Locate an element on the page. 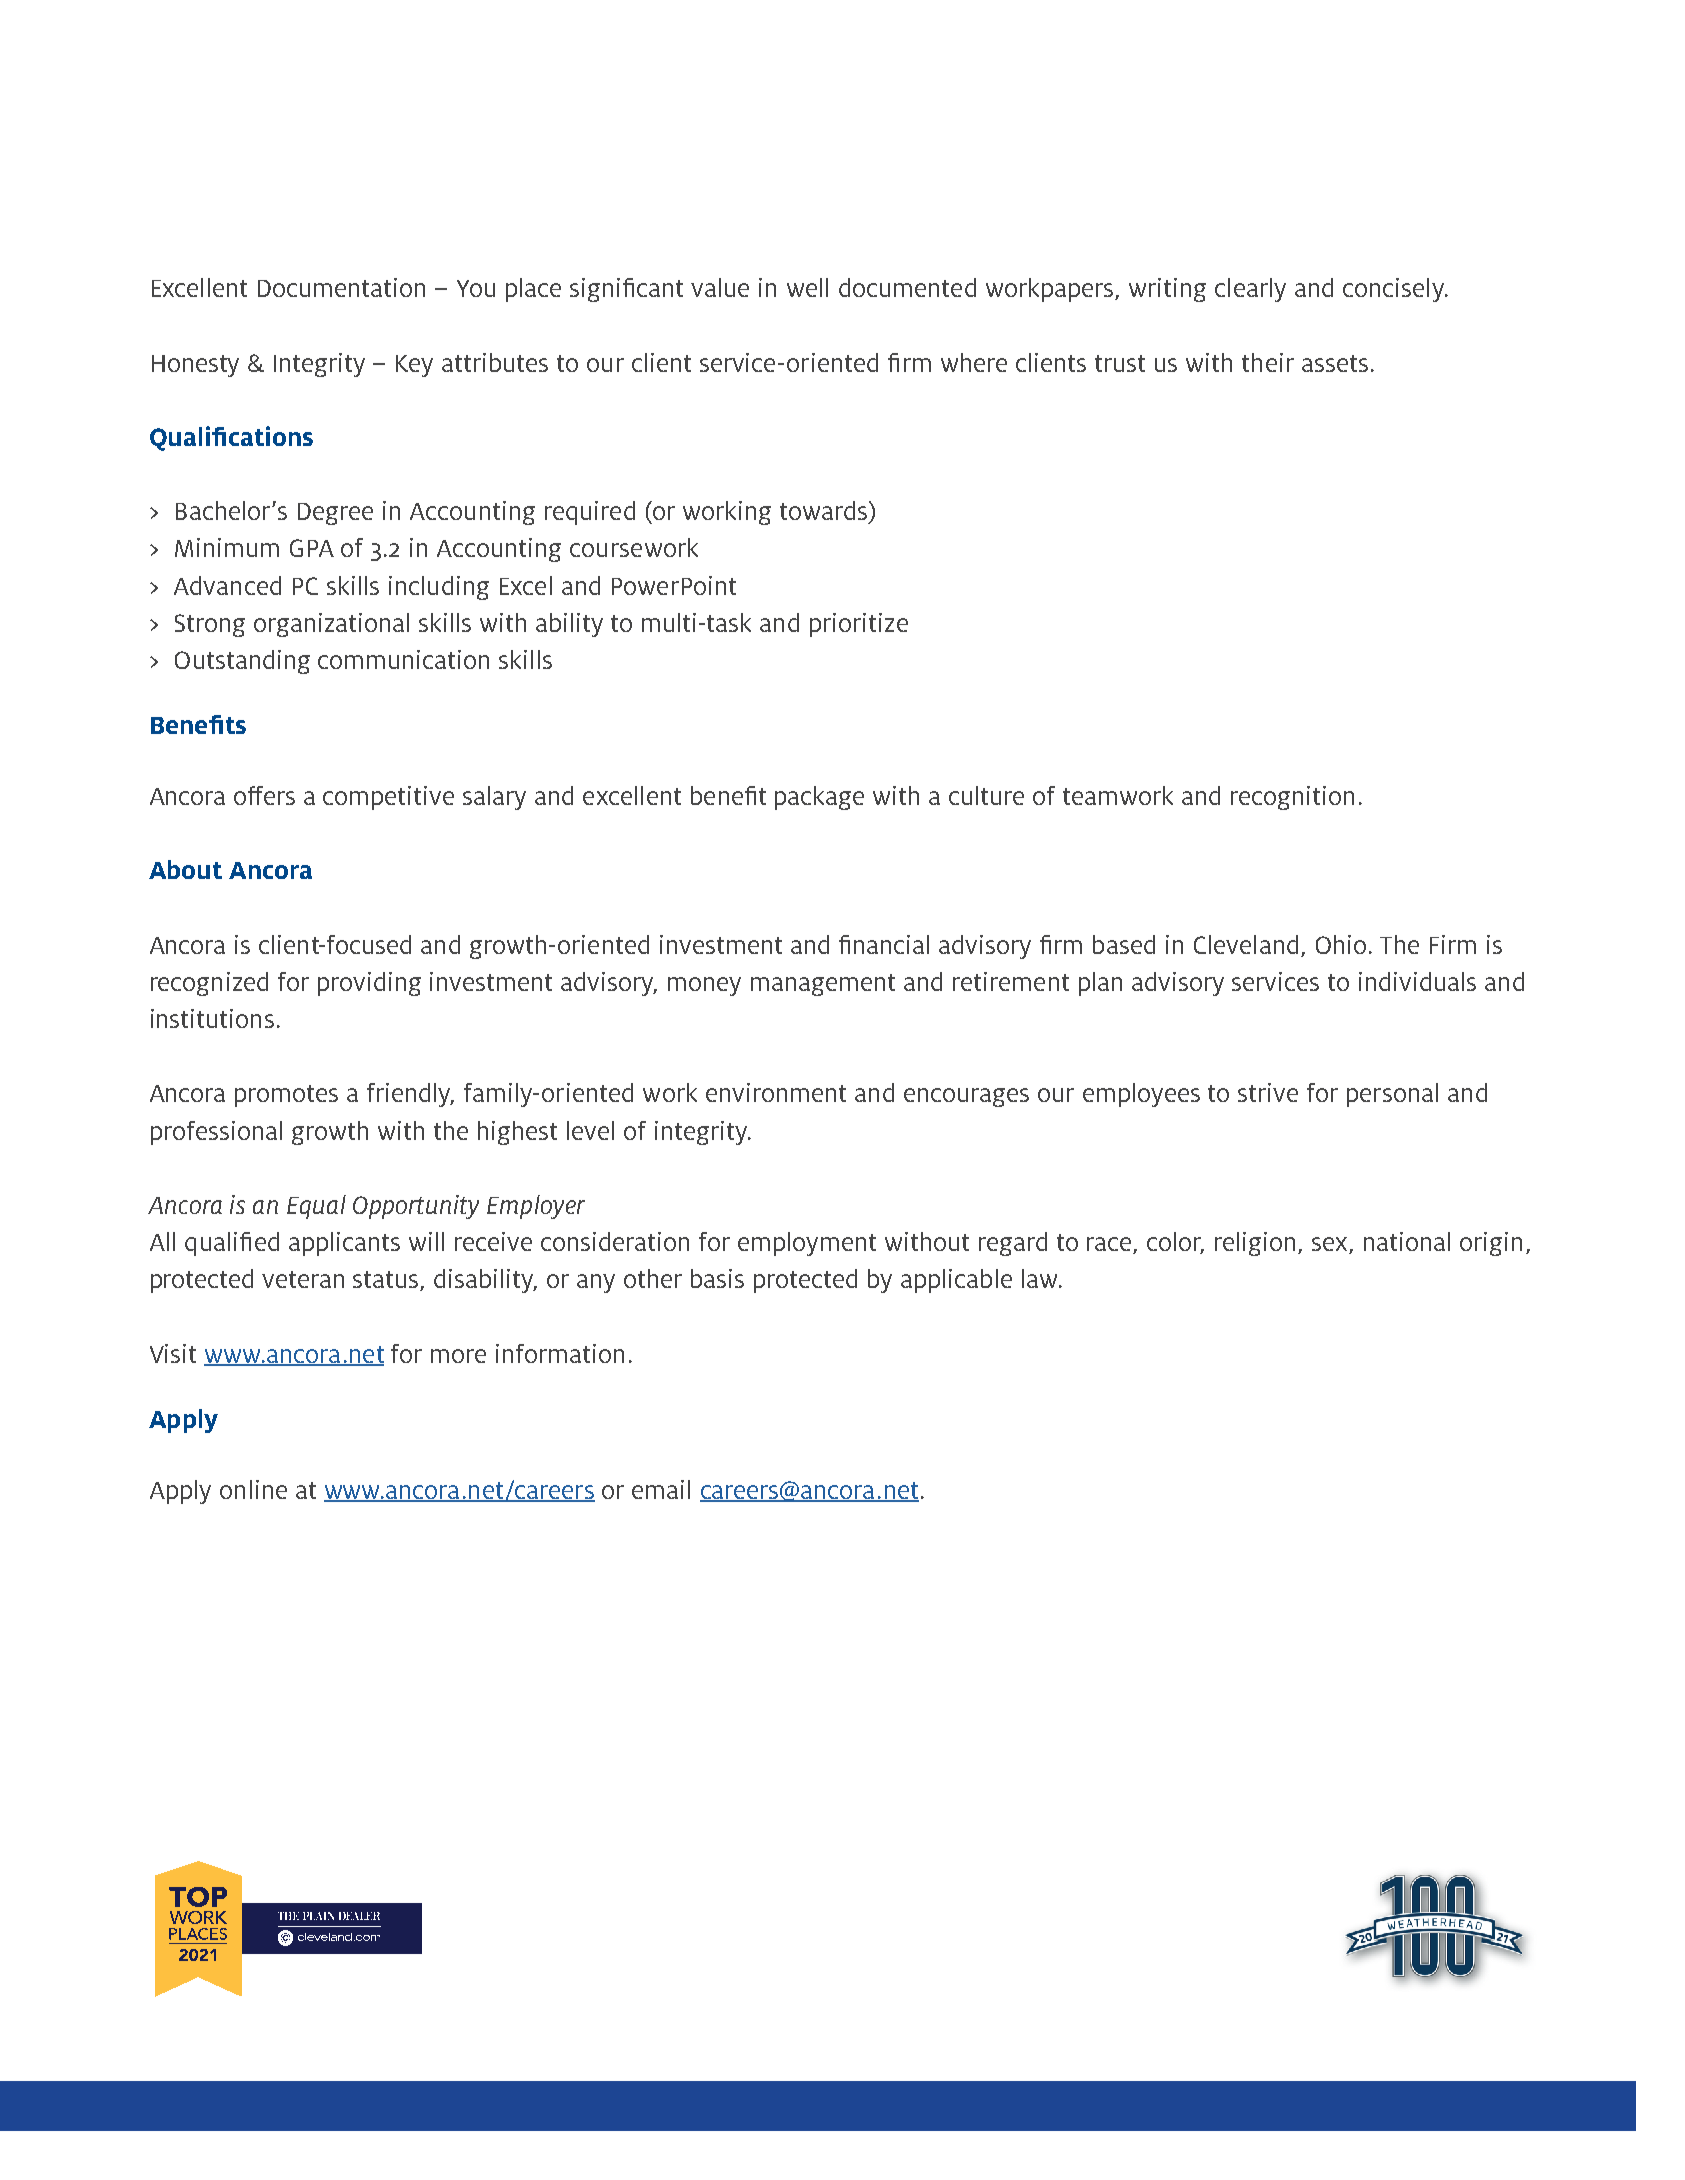 The width and height of the page is (1685, 2180). Equal is located at coordinates (316, 1207).
